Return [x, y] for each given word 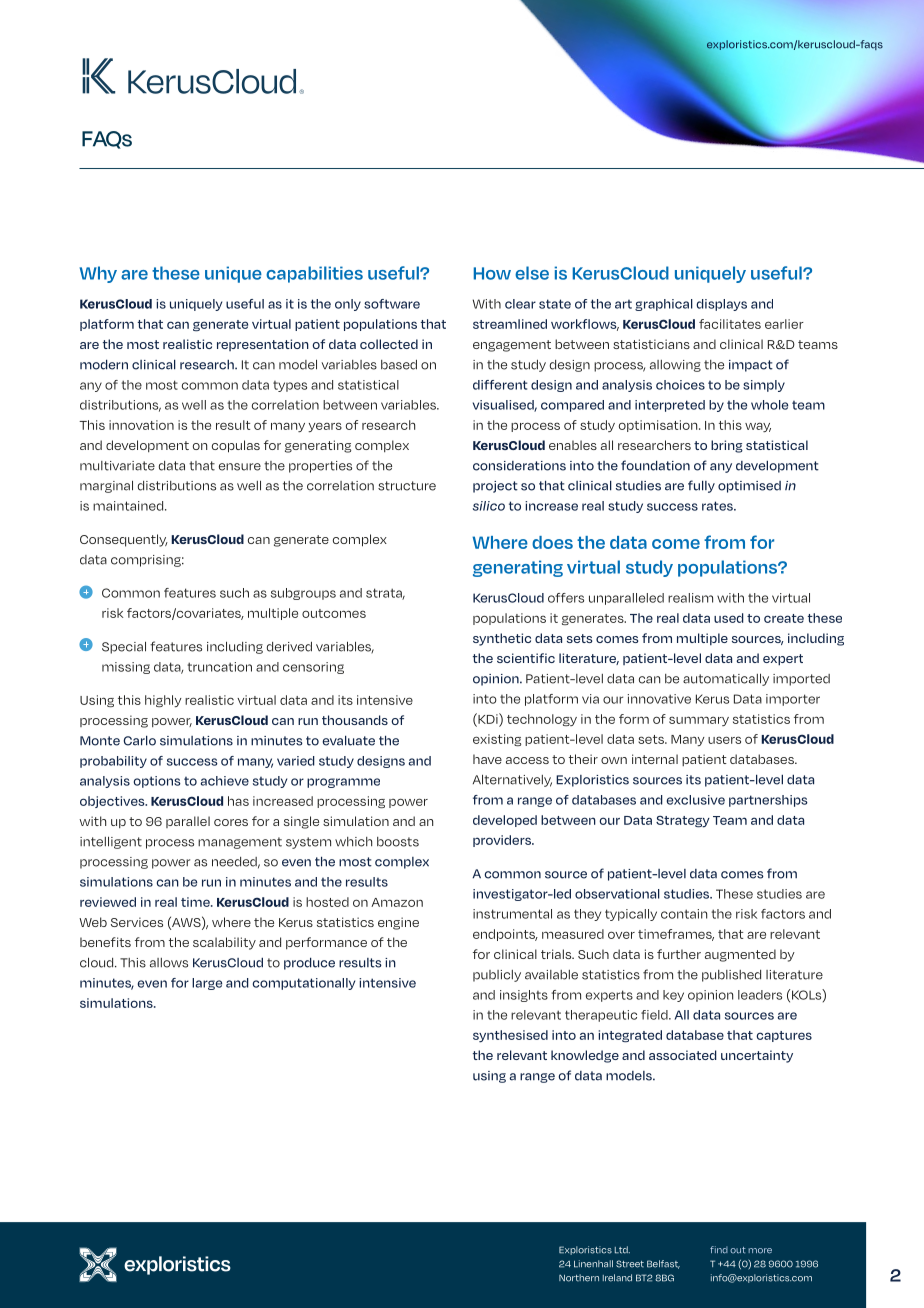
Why [98, 274]
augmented [740, 955]
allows [169, 963]
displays [721, 305]
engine [398, 923]
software [392, 304]
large [207, 984]
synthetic [502, 639]
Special [124, 647]
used [729, 618]
